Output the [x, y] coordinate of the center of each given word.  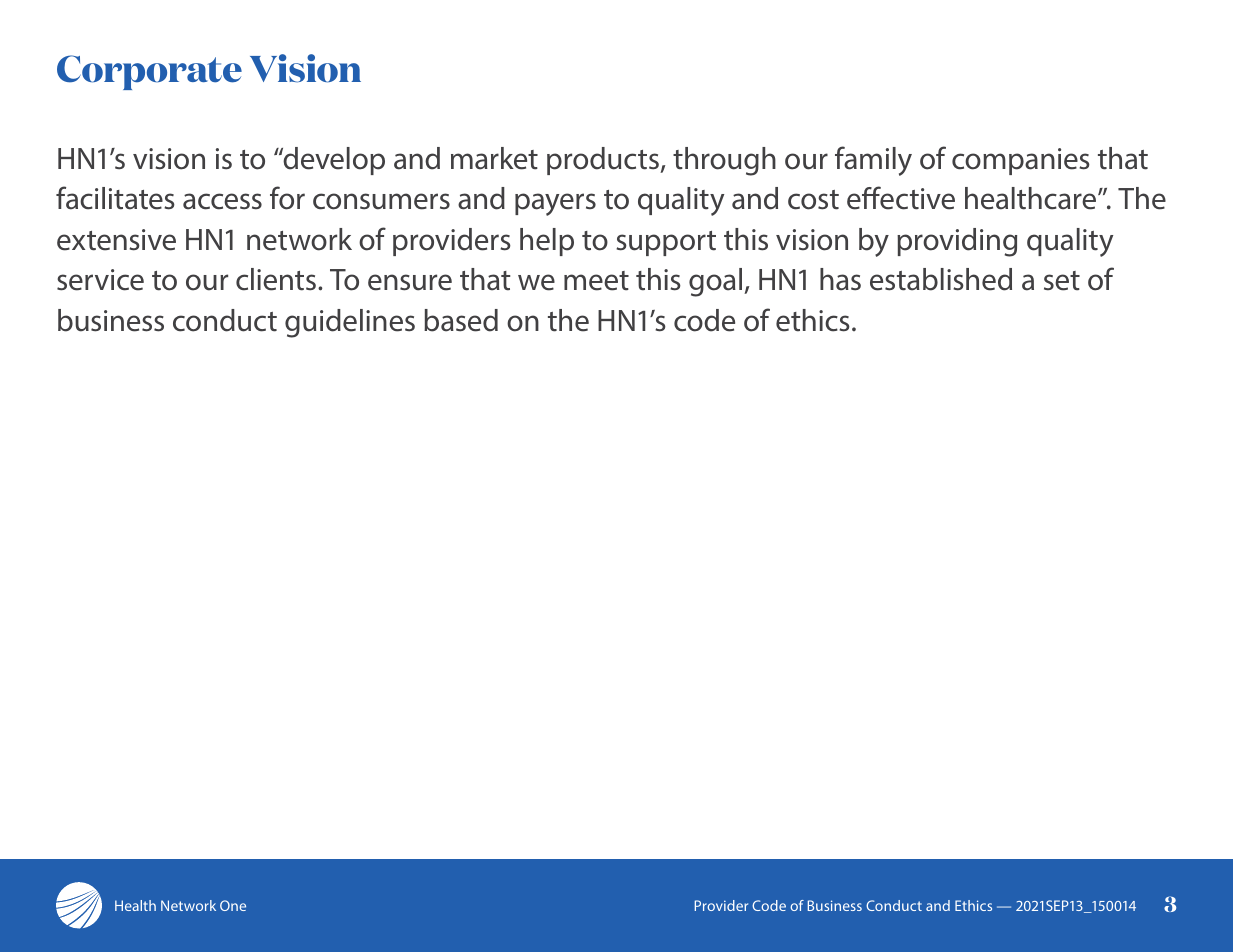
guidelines [350, 323]
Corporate [149, 72]
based [461, 320]
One [233, 905]
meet [596, 281]
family [873, 161]
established [941, 279]
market [494, 158]
